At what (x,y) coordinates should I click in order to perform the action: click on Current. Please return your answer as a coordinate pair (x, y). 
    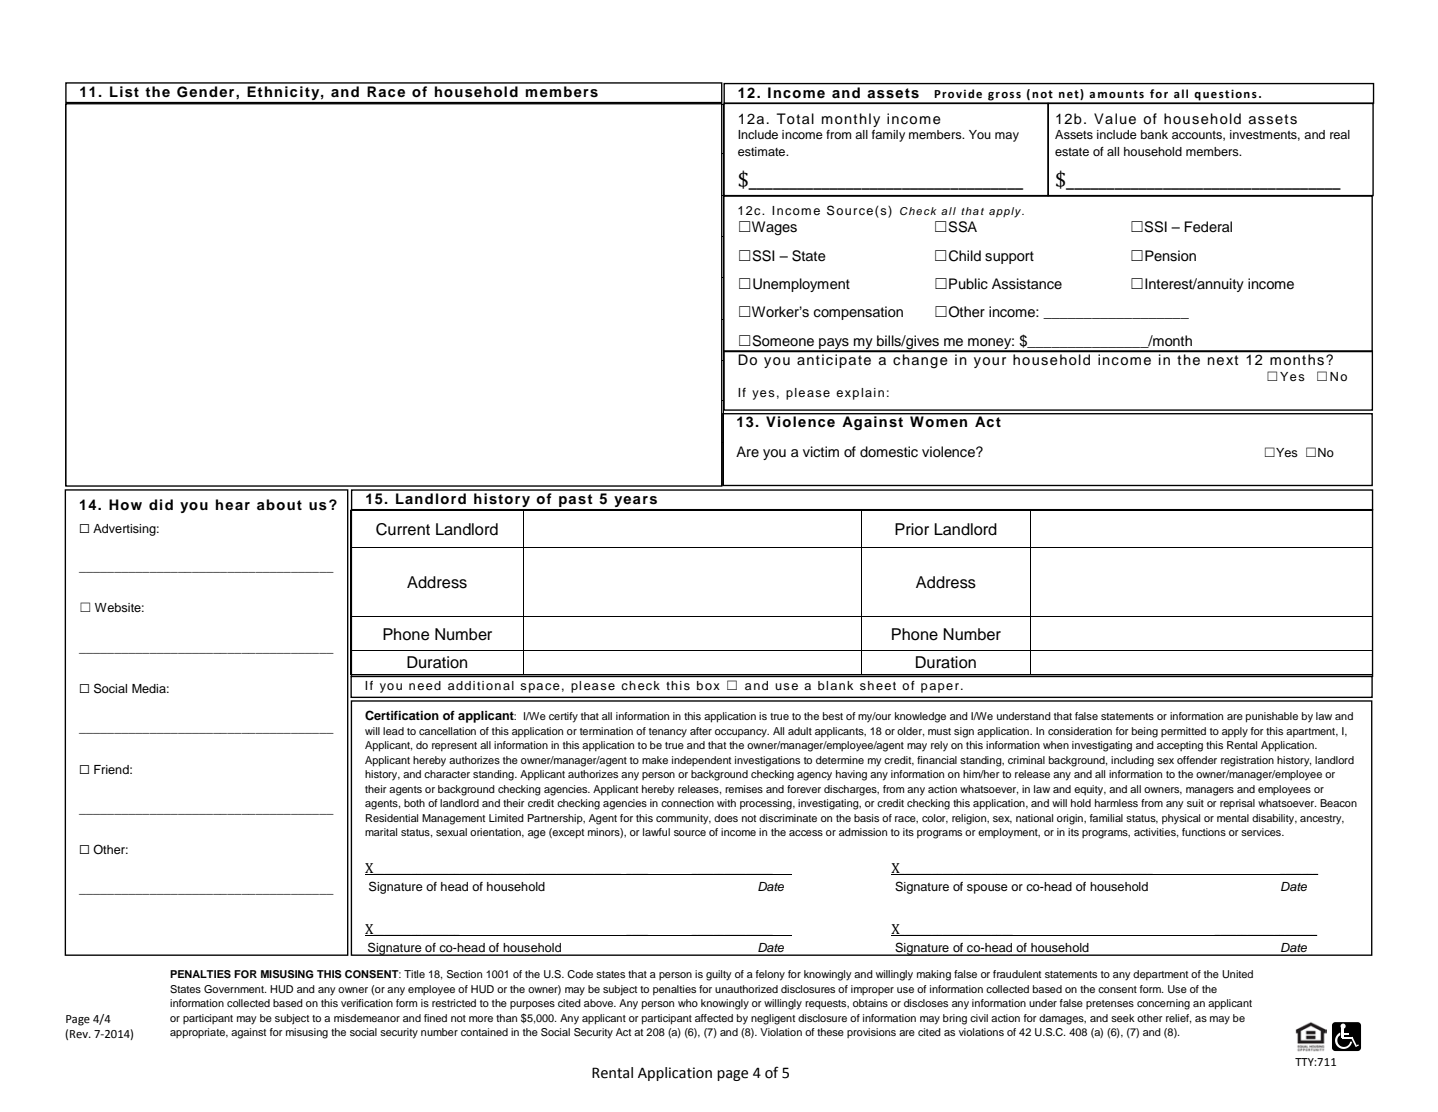
    Looking at the image, I should click on (403, 529).
